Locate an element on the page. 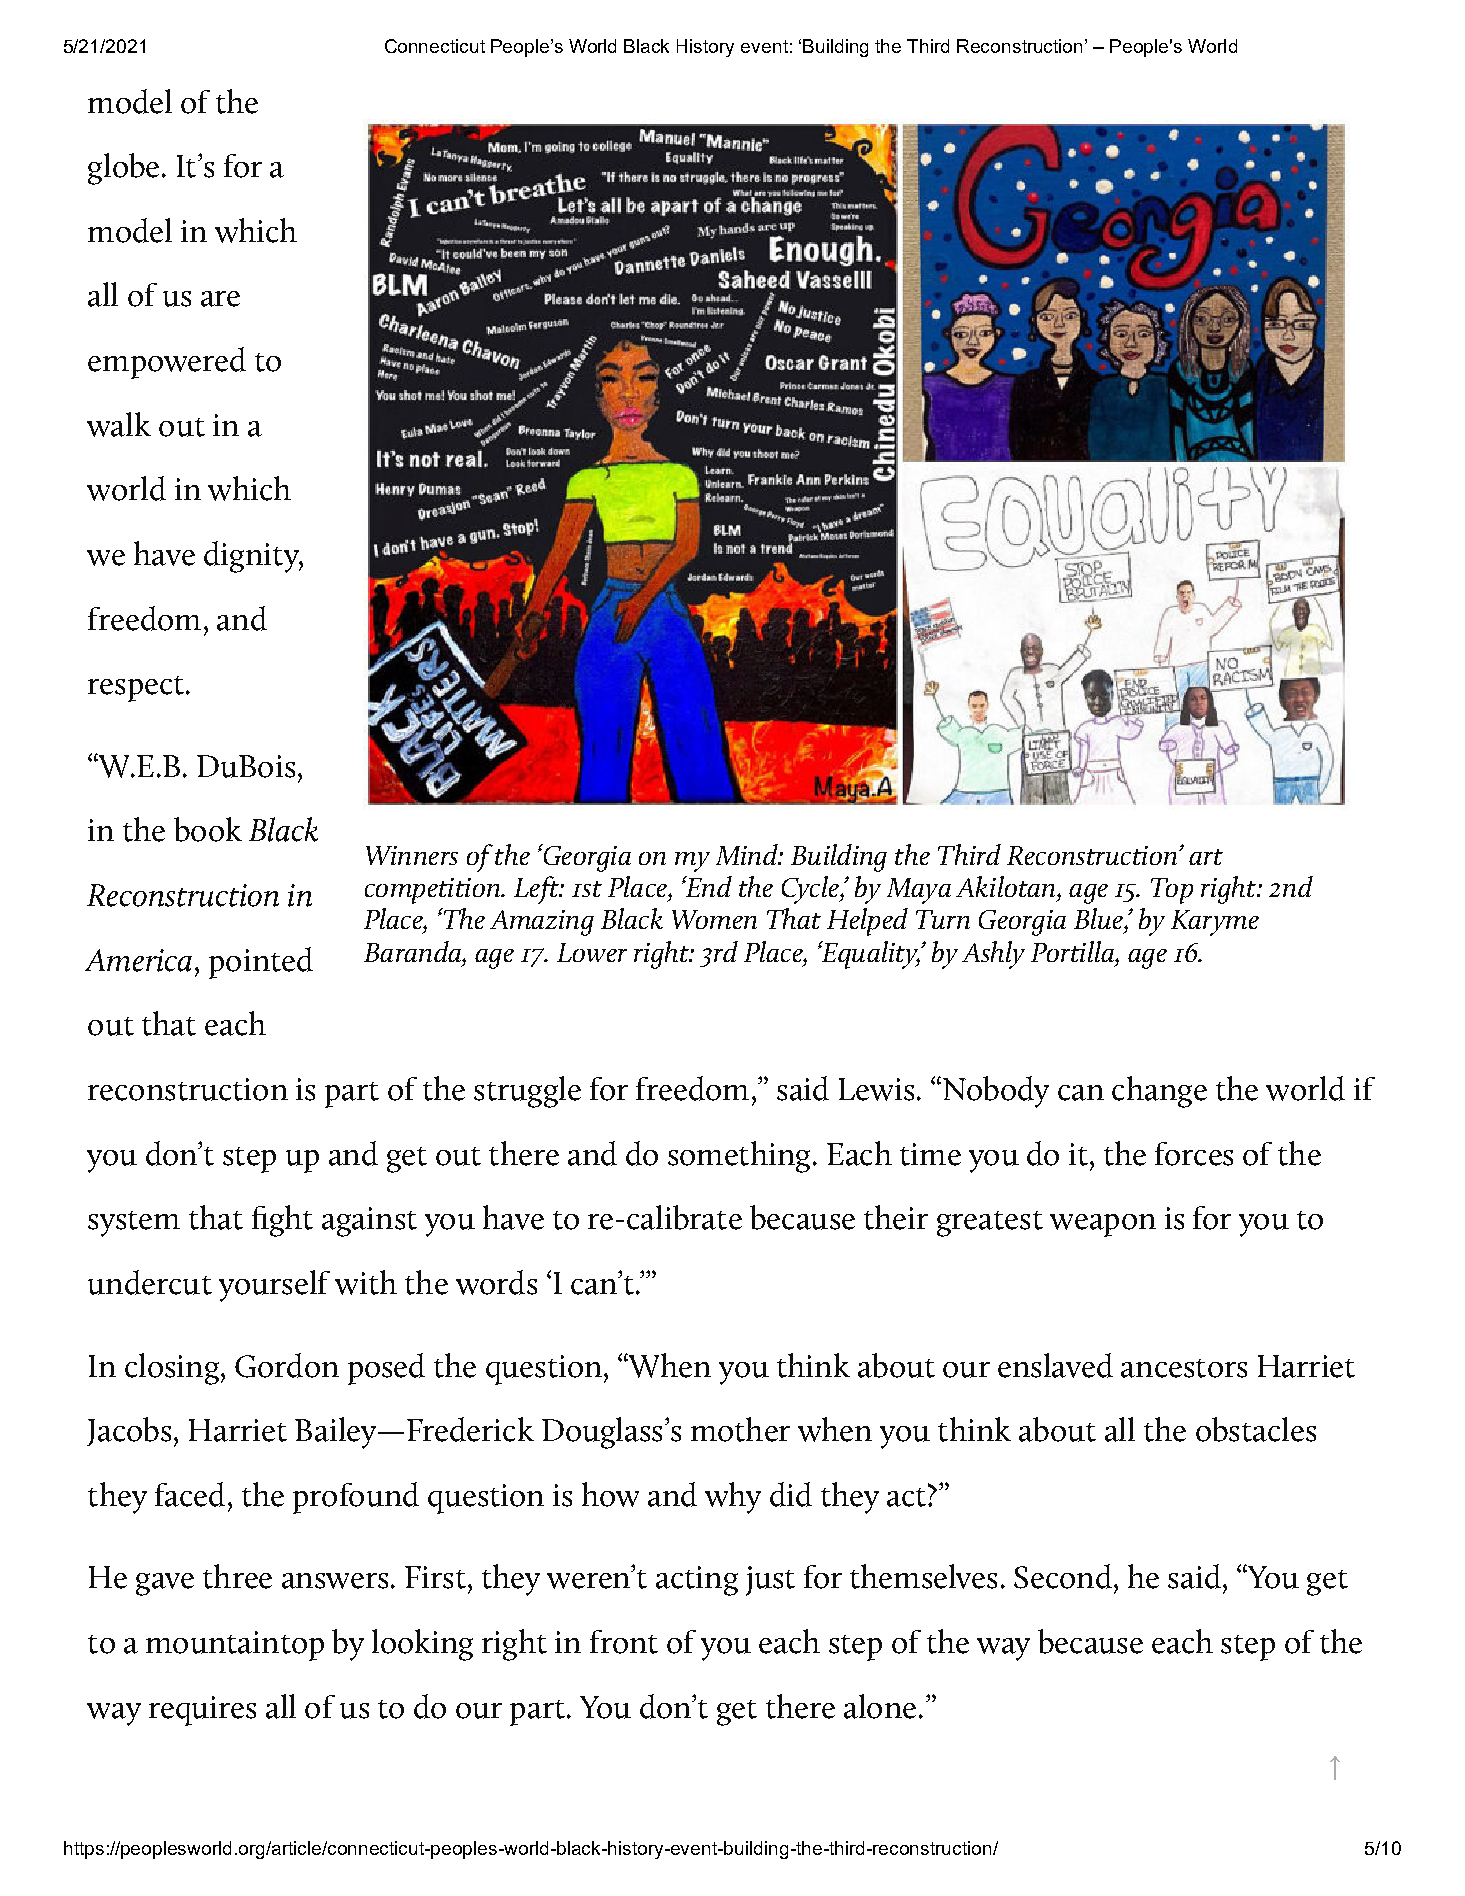 The image size is (1465, 1896). Women is located at coordinates (714, 919).
